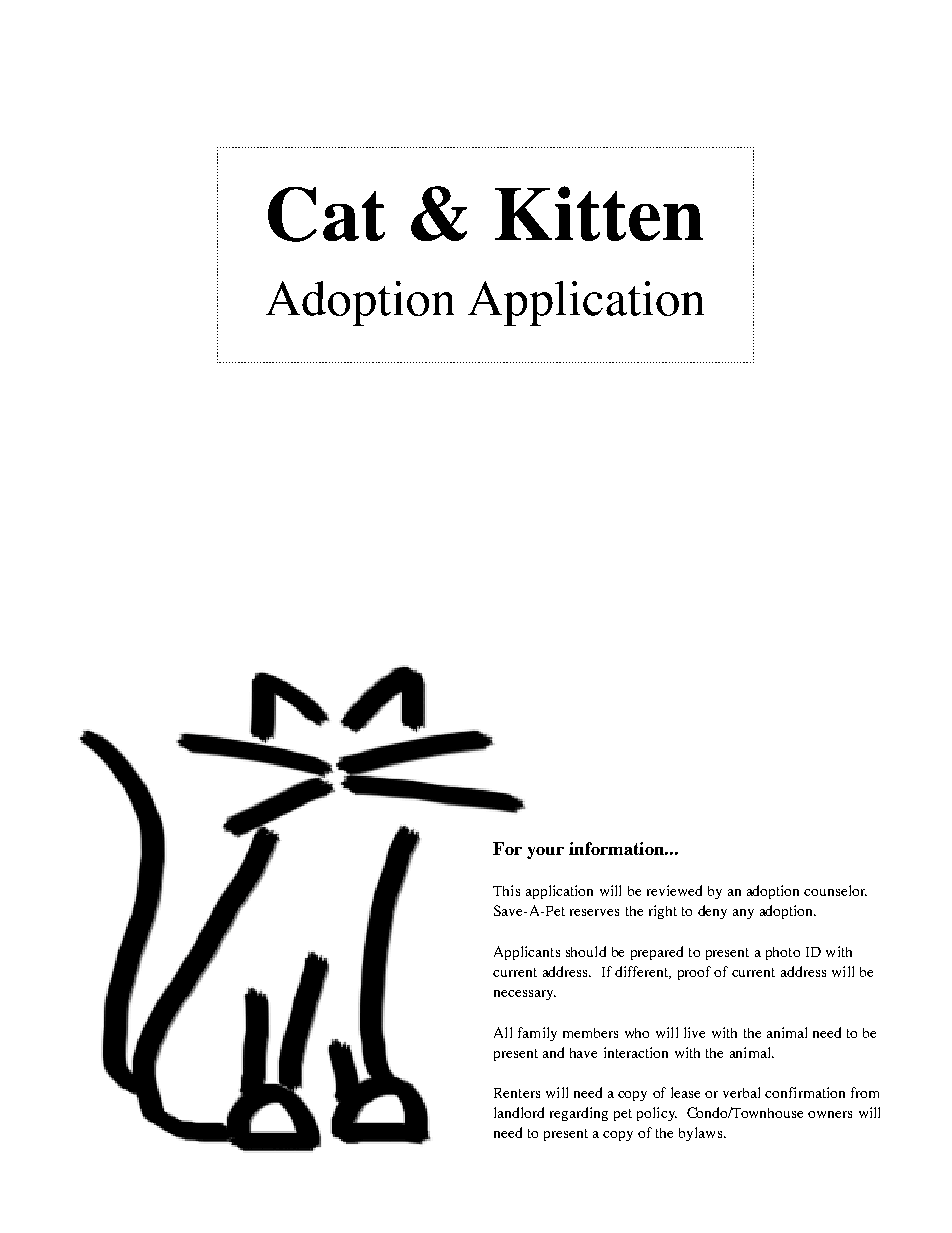 The width and height of the page is (952, 1233). Describe the element at coordinates (545, 853) in the page. I see `your` at that location.
